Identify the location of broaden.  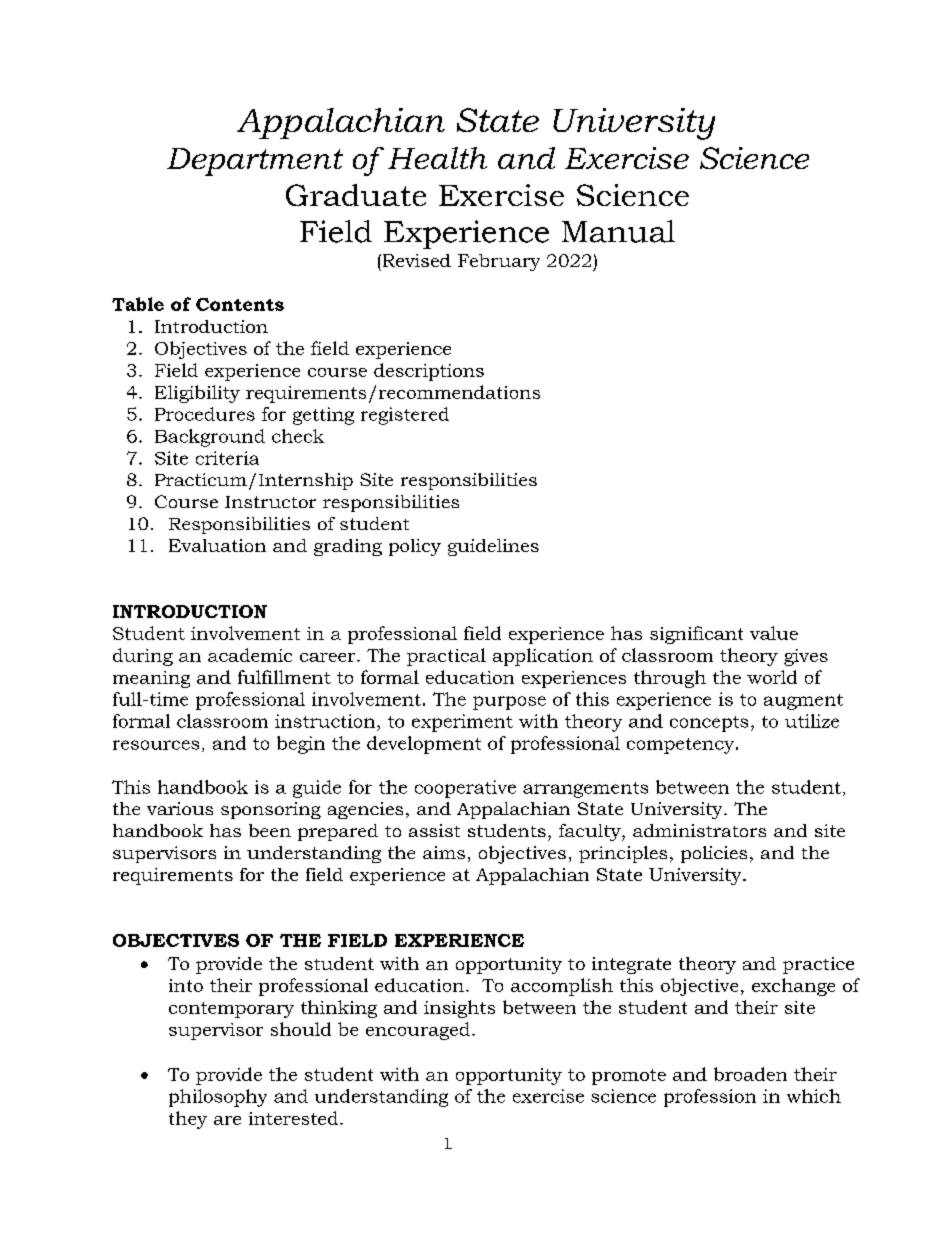
(750, 1074).
